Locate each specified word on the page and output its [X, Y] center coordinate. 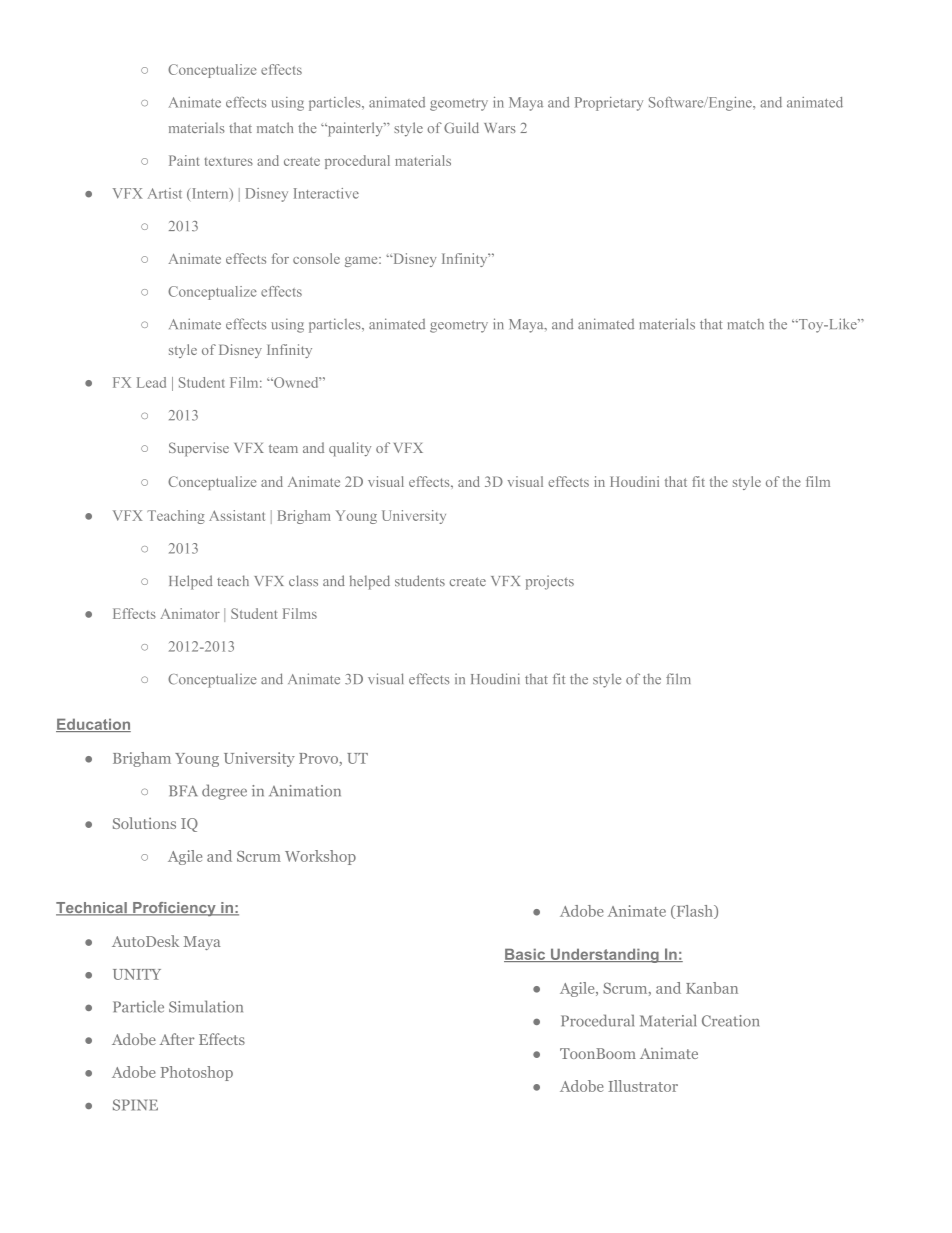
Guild [461, 127]
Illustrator [643, 1086]
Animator [190, 613]
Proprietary [609, 104]
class [303, 580]
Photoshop [197, 1073]
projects [550, 582]
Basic [526, 955]
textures [229, 162]
